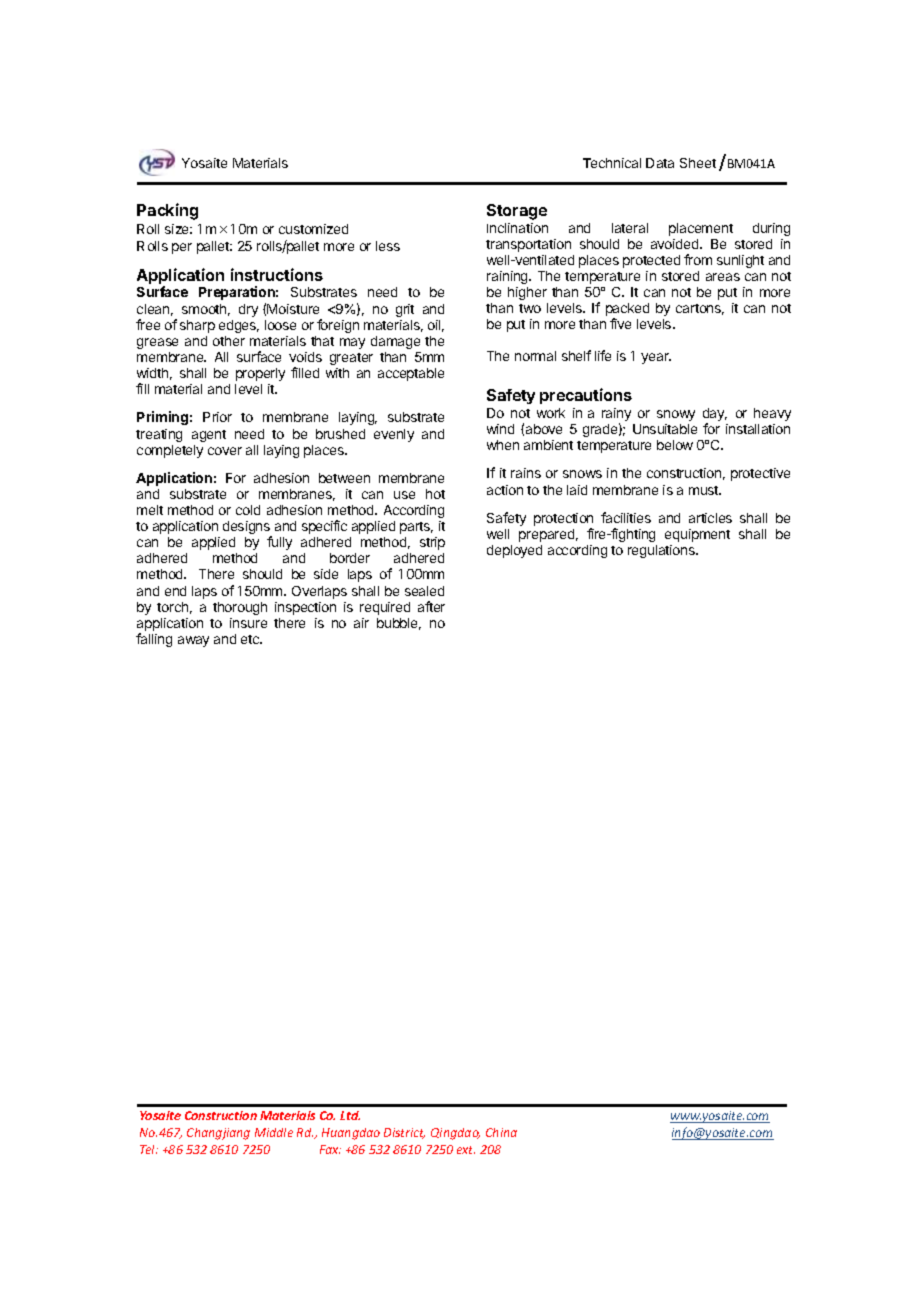 This screenshot has width=924, height=1308. Describe the element at coordinates (167, 211) in the screenshot. I see `Packing` at that location.
